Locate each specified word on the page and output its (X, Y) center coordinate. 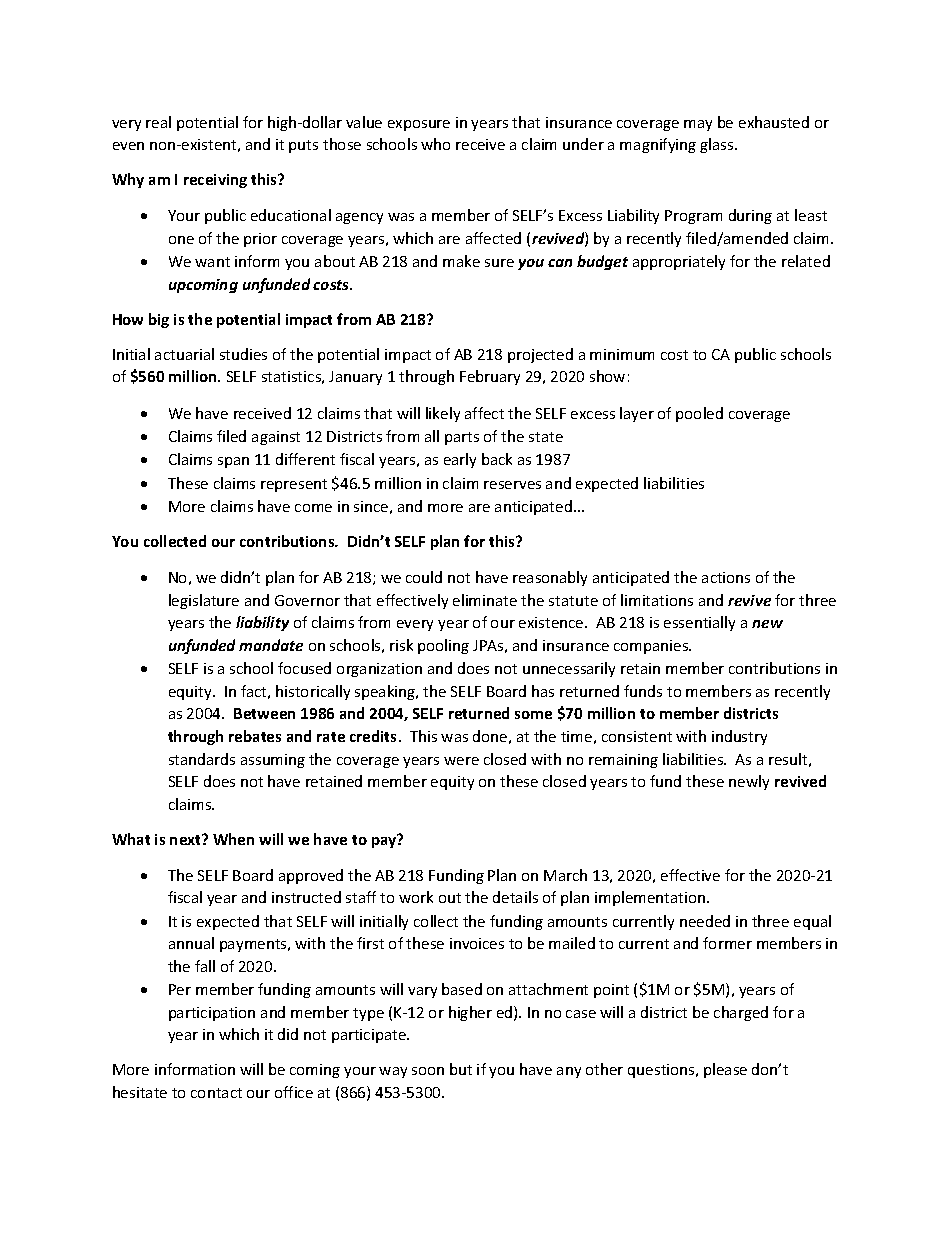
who (435, 144)
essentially (699, 623)
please (725, 1070)
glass (718, 145)
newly (749, 782)
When (233, 839)
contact (216, 1093)
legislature (204, 601)
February (490, 377)
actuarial (184, 354)
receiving (215, 181)
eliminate (485, 600)
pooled (699, 414)
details (515, 897)
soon (428, 1071)
